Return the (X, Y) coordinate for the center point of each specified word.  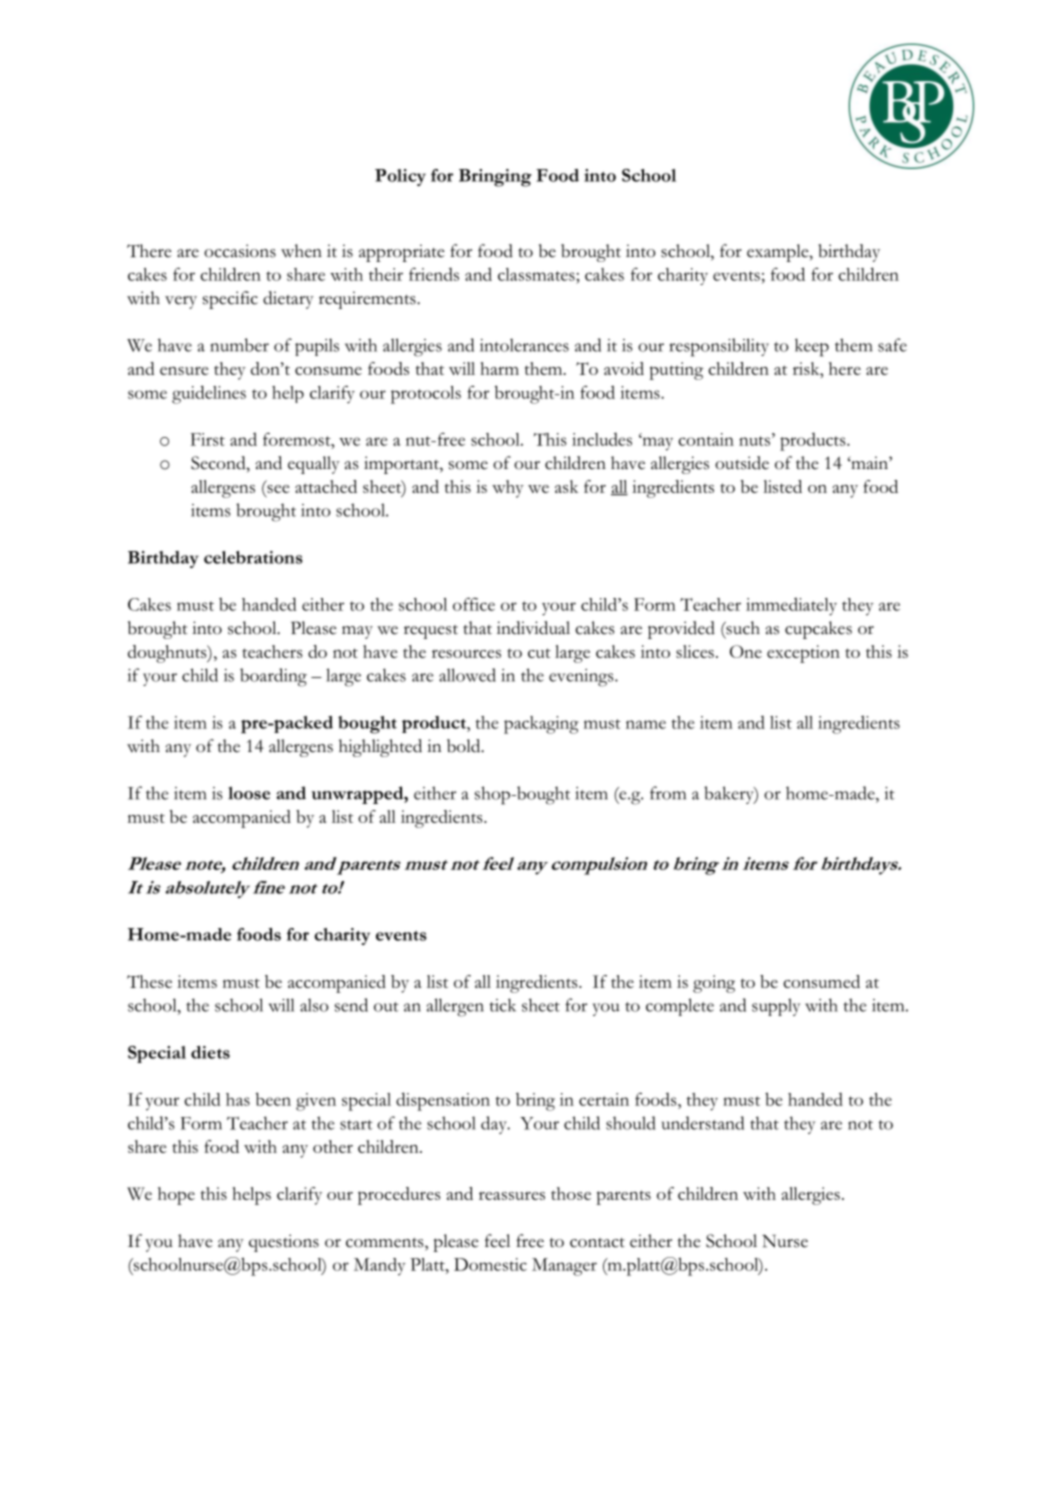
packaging (541, 725)
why (508, 489)
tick (503, 1005)
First (208, 439)
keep (812, 347)
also (314, 1005)
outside (742, 463)
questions (284, 1243)
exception (803, 654)
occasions (240, 251)
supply (776, 1007)
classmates (537, 274)
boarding (273, 677)
